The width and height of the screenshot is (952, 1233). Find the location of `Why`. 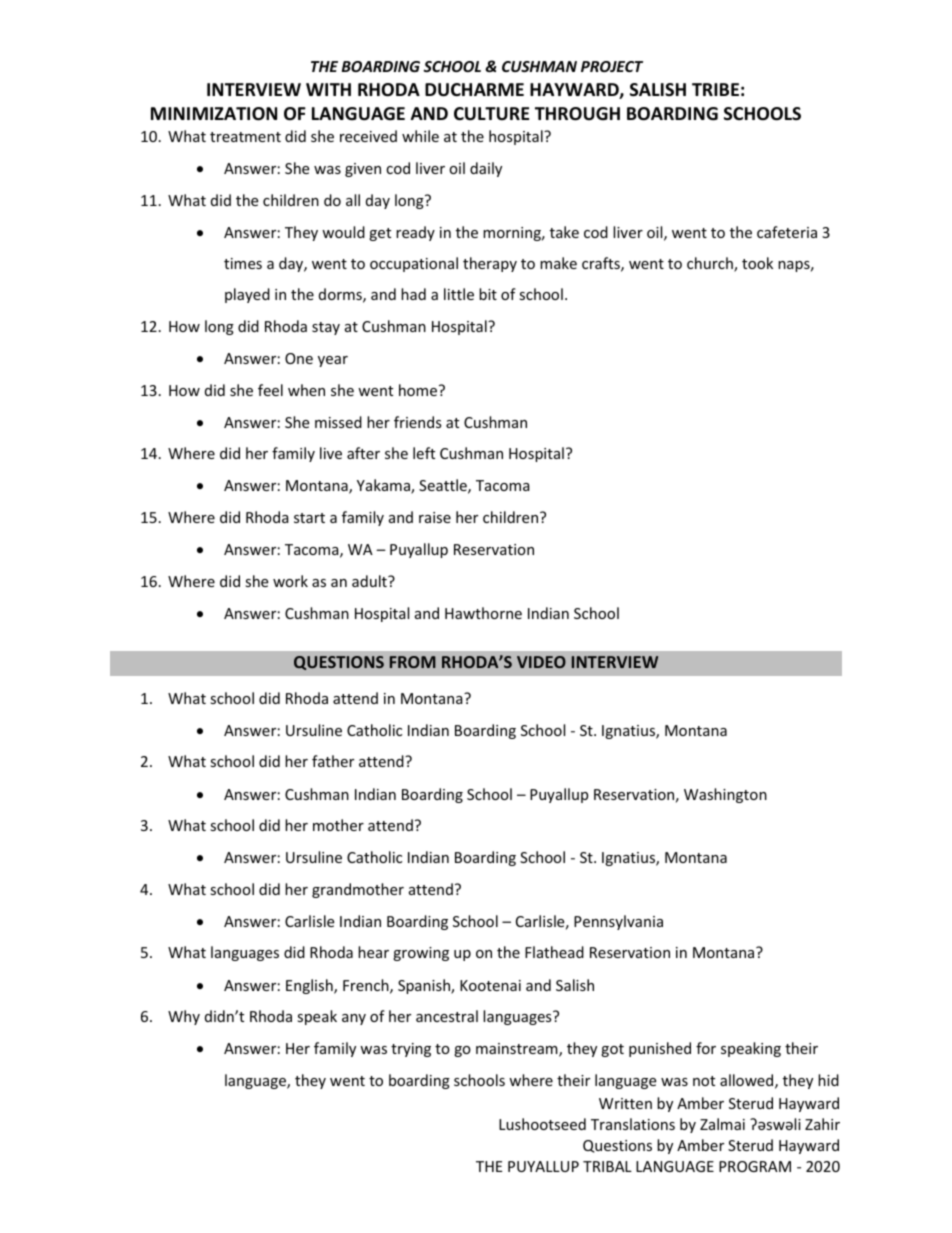

Why is located at coordinates (184, 1017).
